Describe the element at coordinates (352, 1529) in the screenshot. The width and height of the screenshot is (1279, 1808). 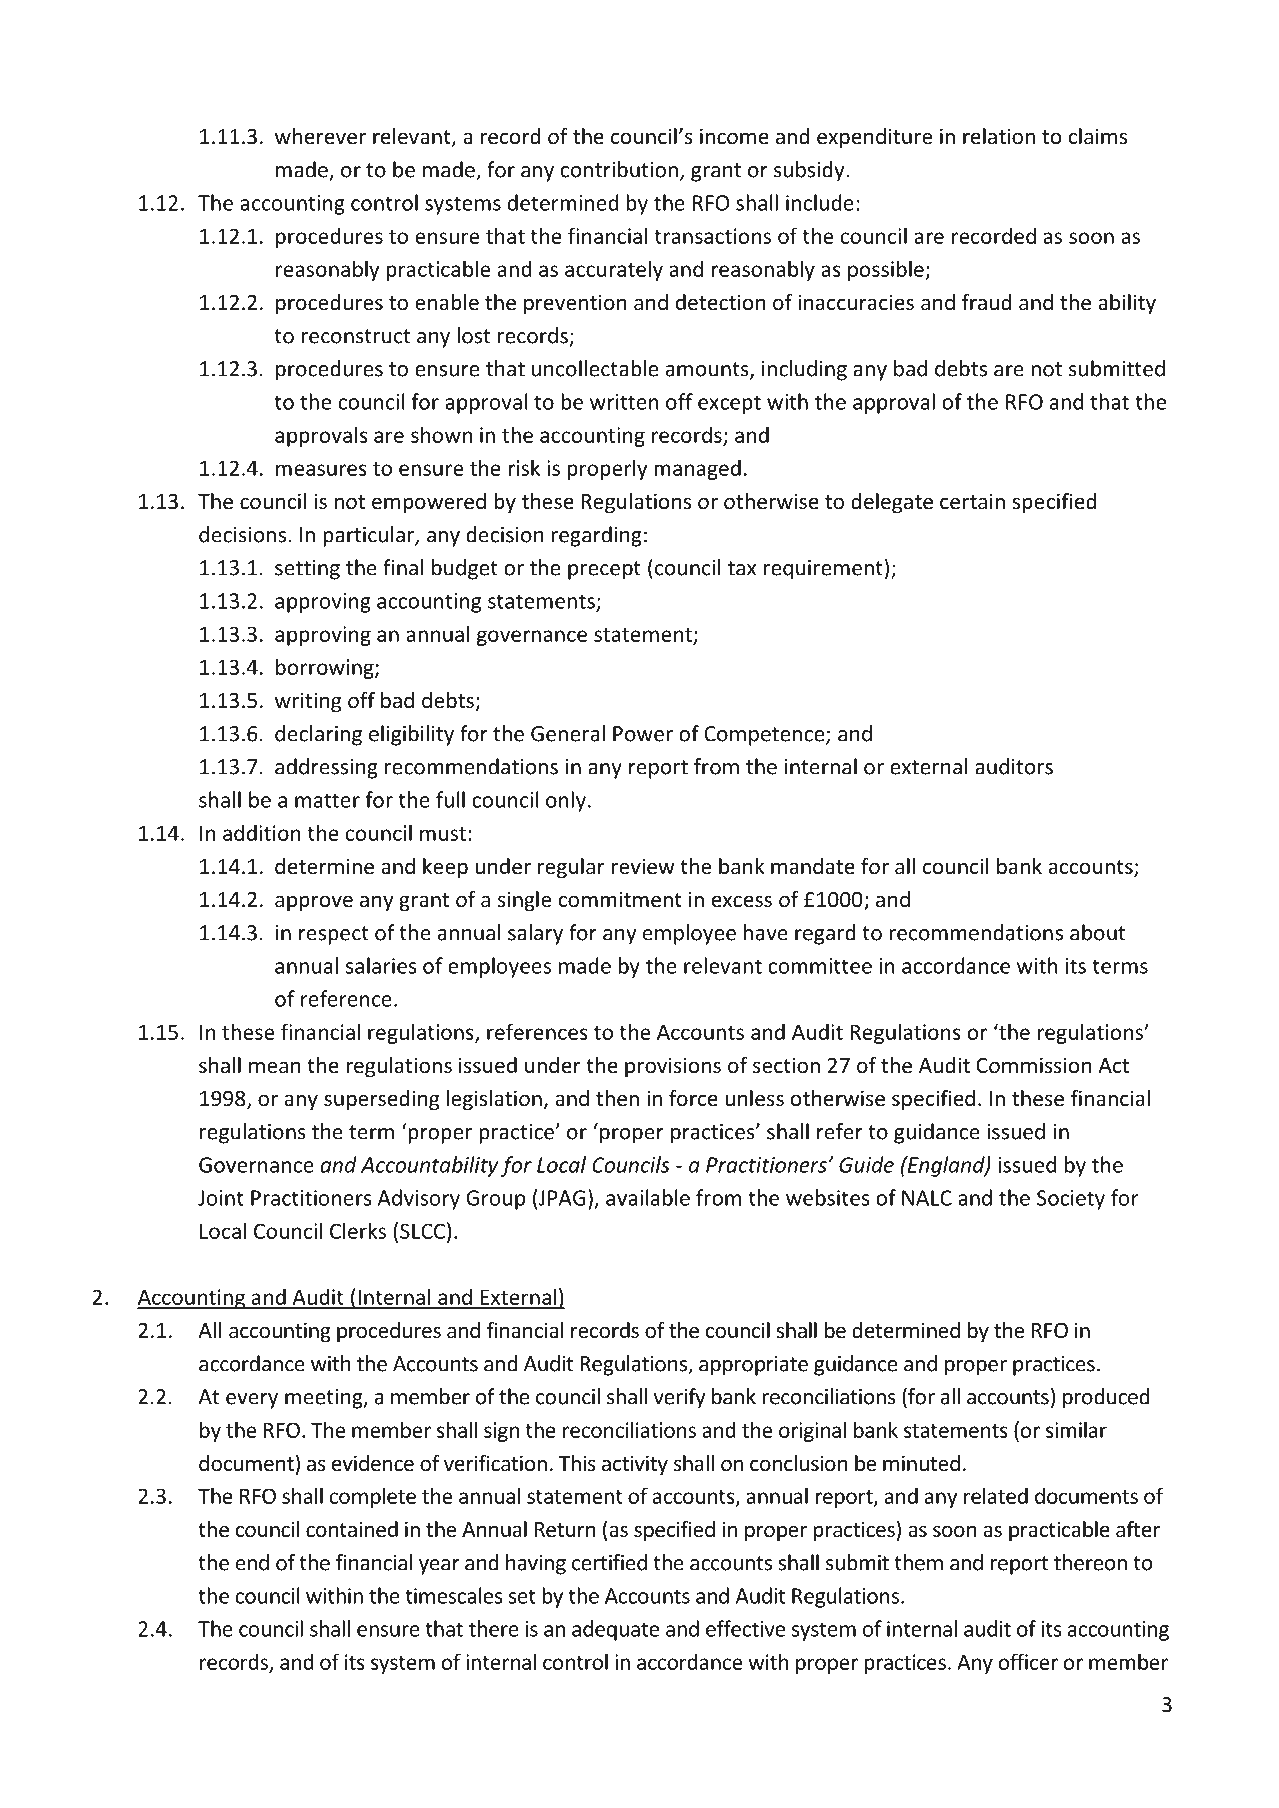
I see `contained` at that location.
